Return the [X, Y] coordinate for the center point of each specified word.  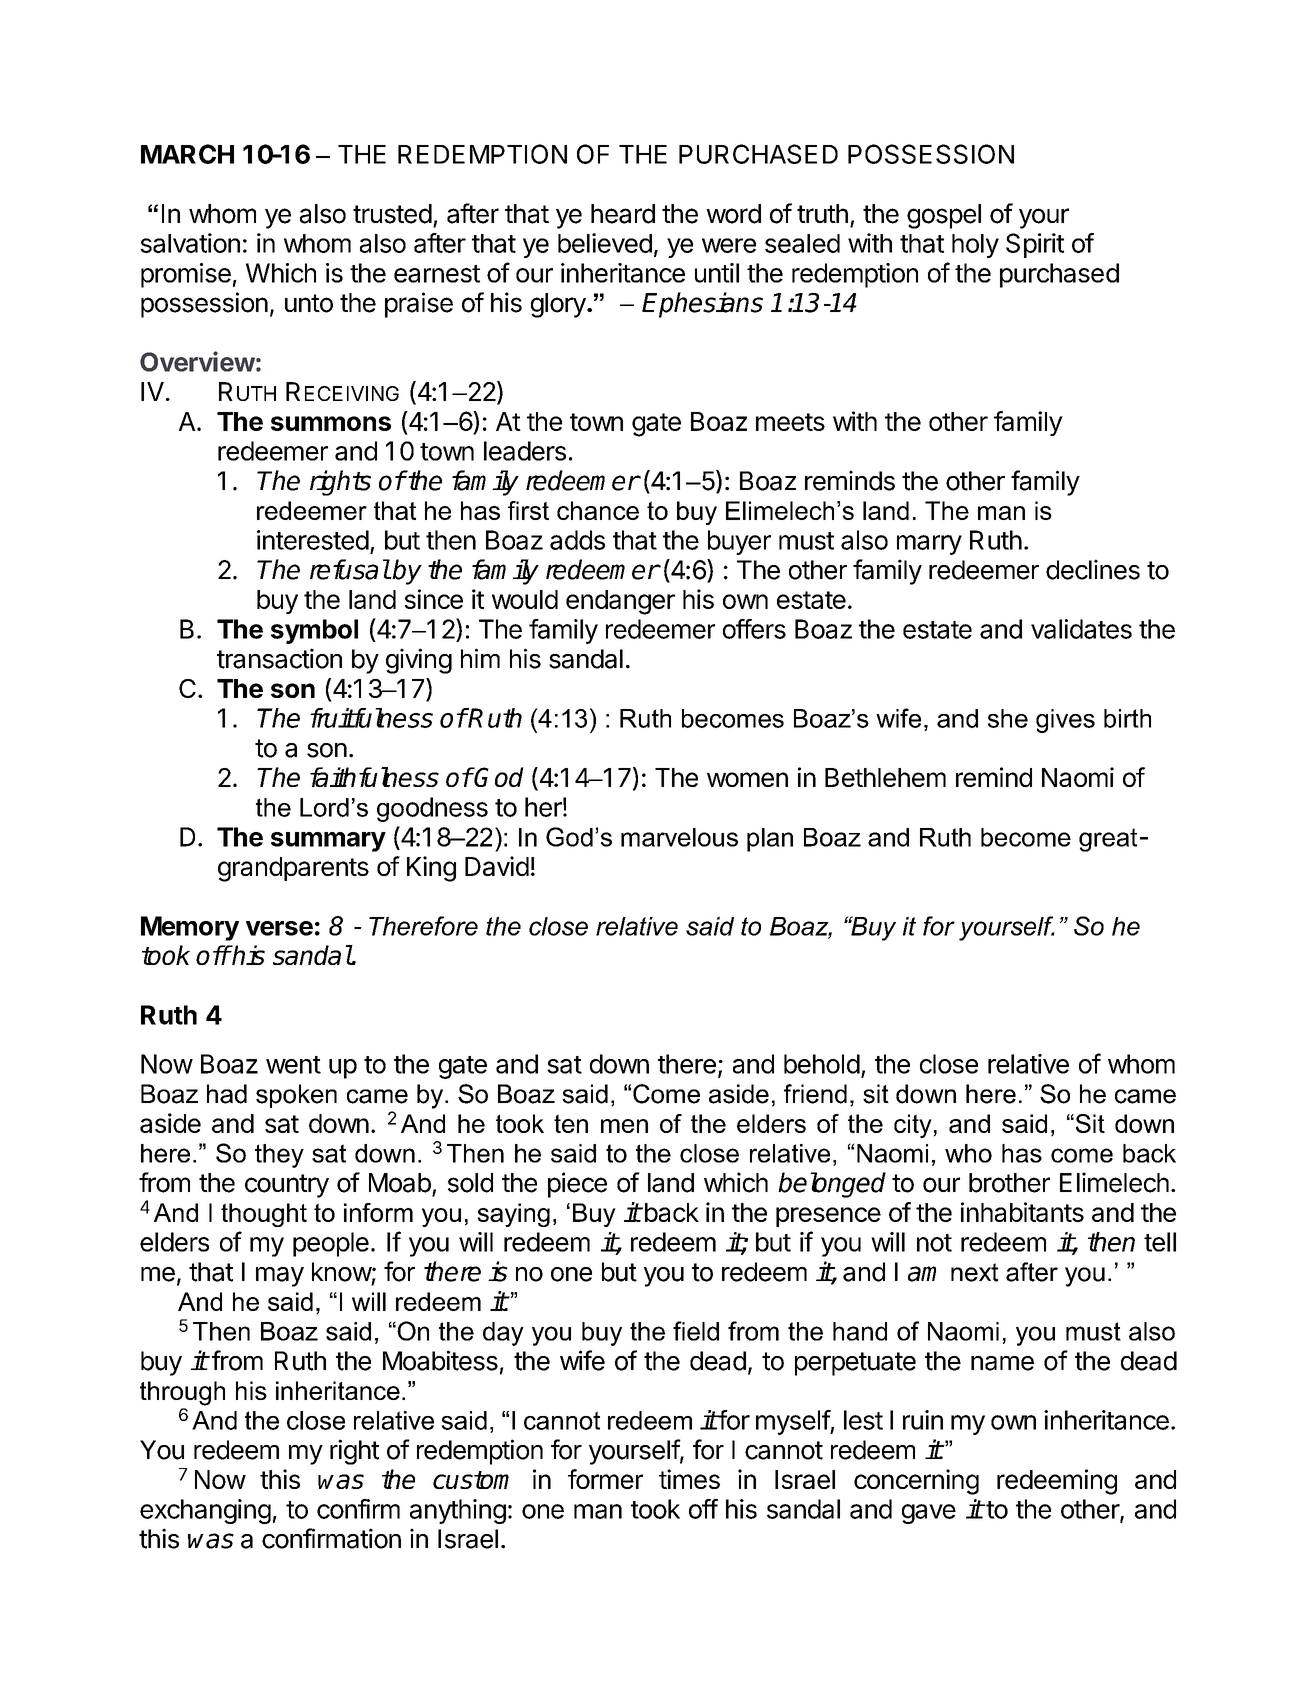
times [689, 1479]
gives [1065, 721]
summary [328, 842]
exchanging [205, 1511]
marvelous [679, 837]
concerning [916, 1482]
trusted [392, 214]
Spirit [1035, 245]
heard [623, 214]
